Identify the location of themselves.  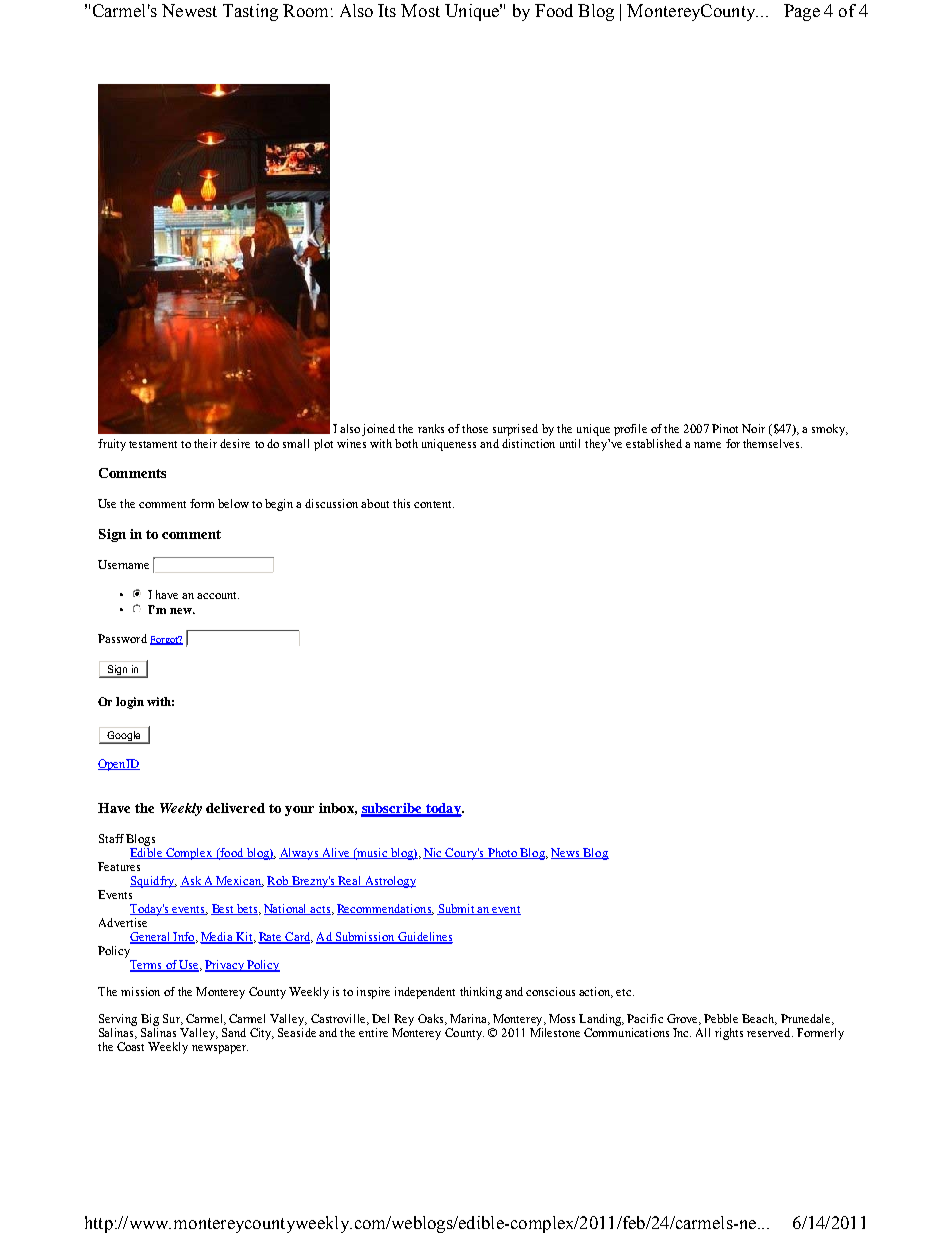
(772, 443).
